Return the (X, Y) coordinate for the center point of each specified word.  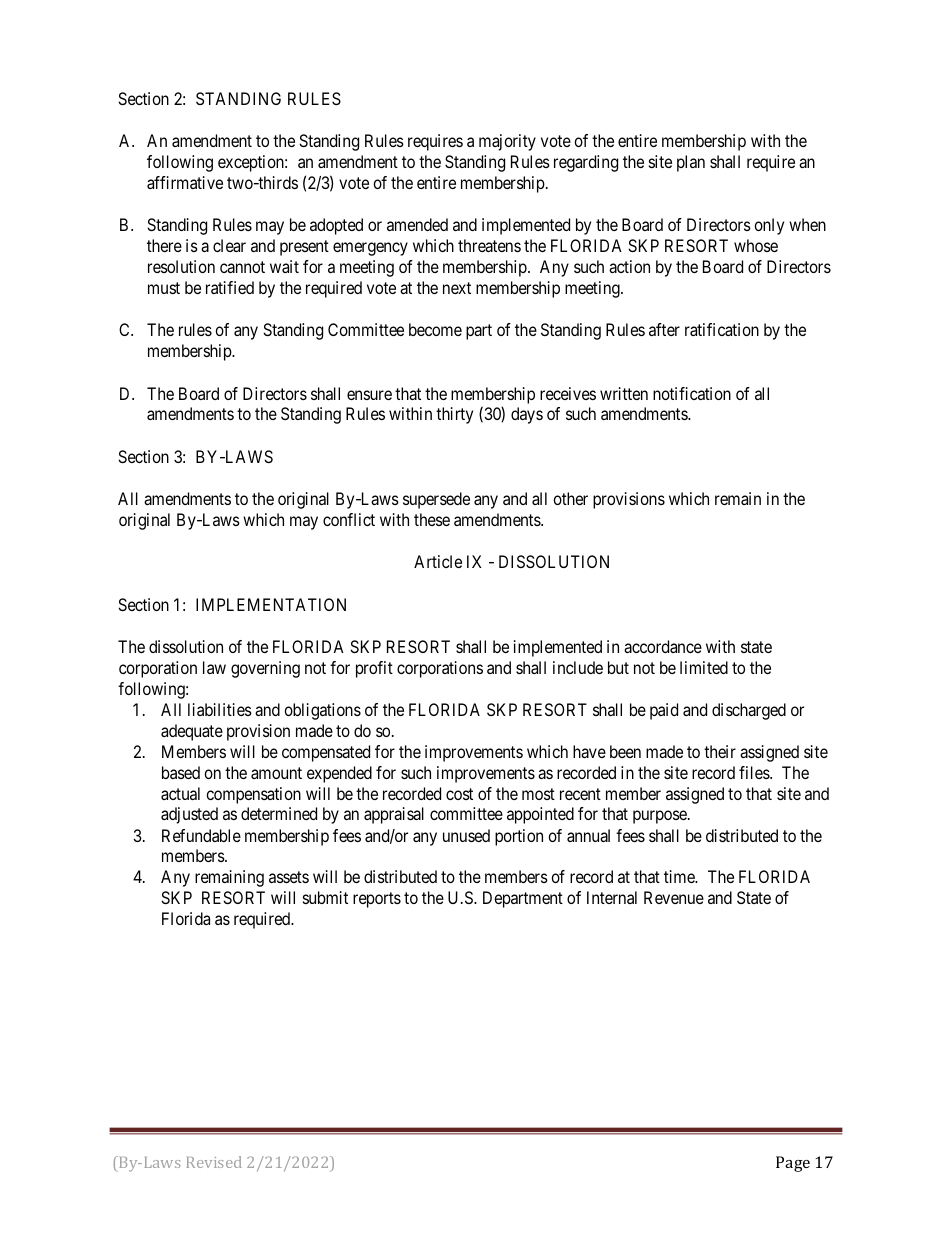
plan (691, 163)
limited (704, 667)
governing (265, 669)
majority (507, 142)
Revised (214, 1162)
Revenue (674, 897)
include (578, 667)
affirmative (185, 182)
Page (793, 1164)
